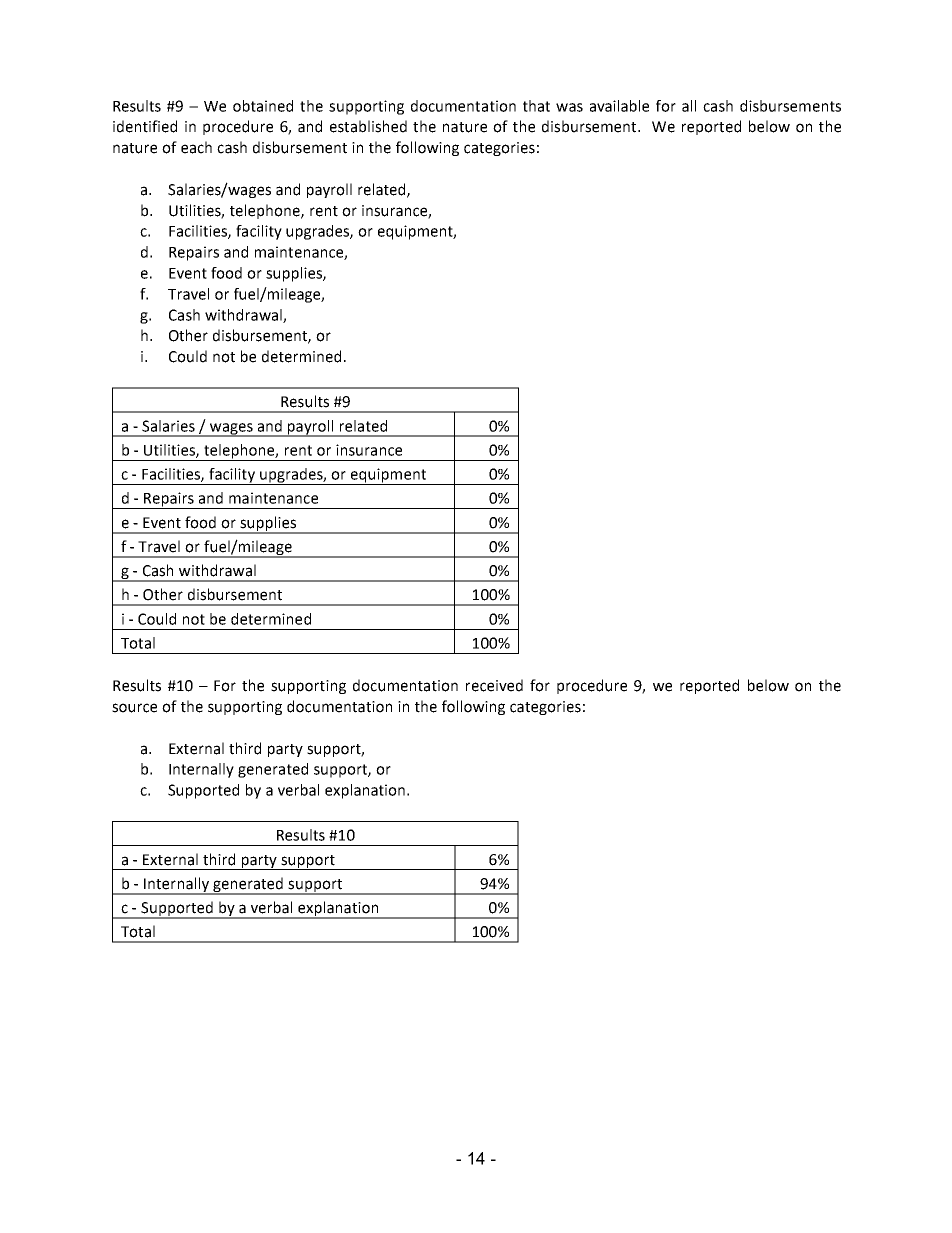 This screenshot has height=1233, width=952. What do you see at coordinates (145, 126) in the screenshot?
I see `identified` at bounding box center [145, 126].
